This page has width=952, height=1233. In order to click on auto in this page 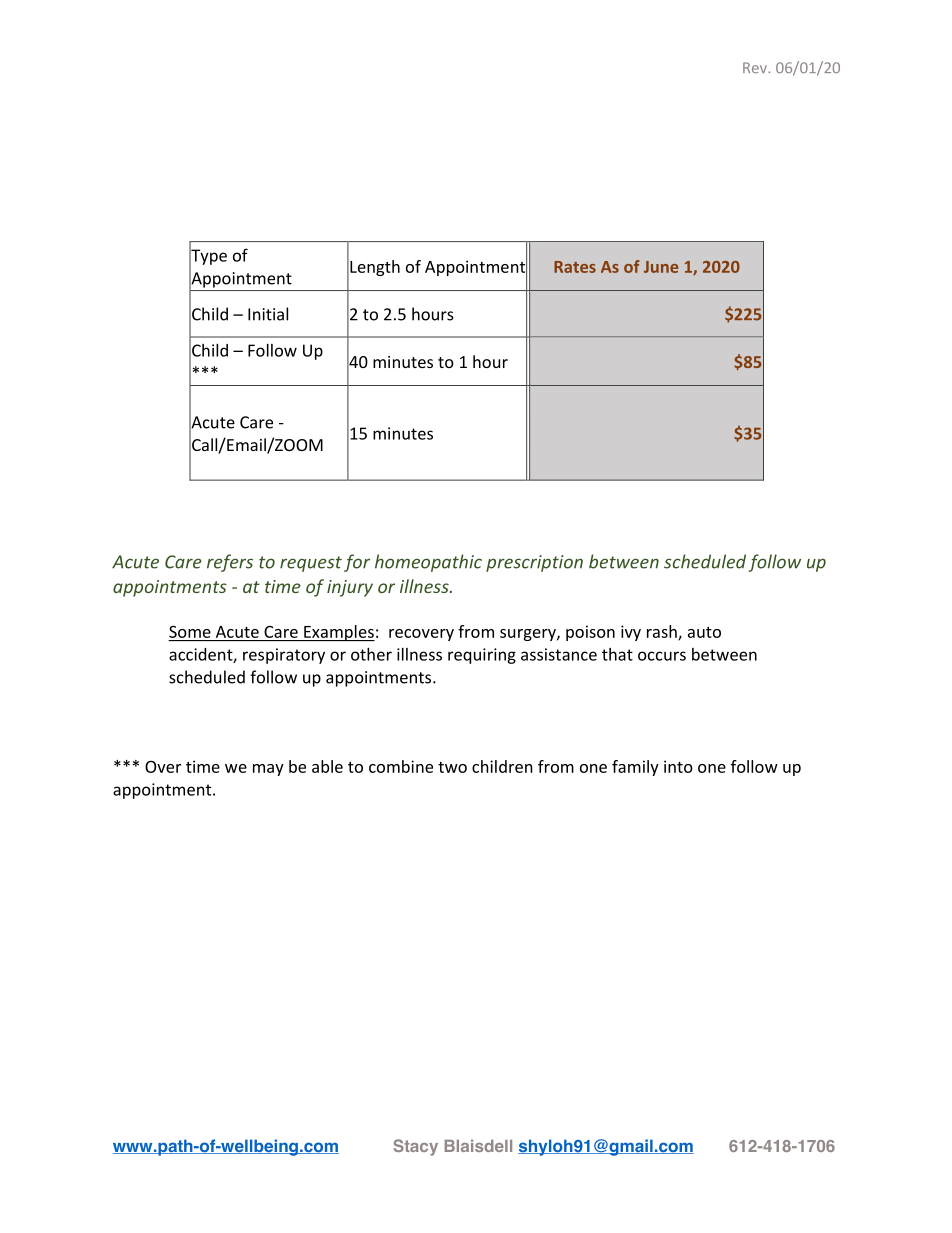, I will do `click(704, 632)`.
